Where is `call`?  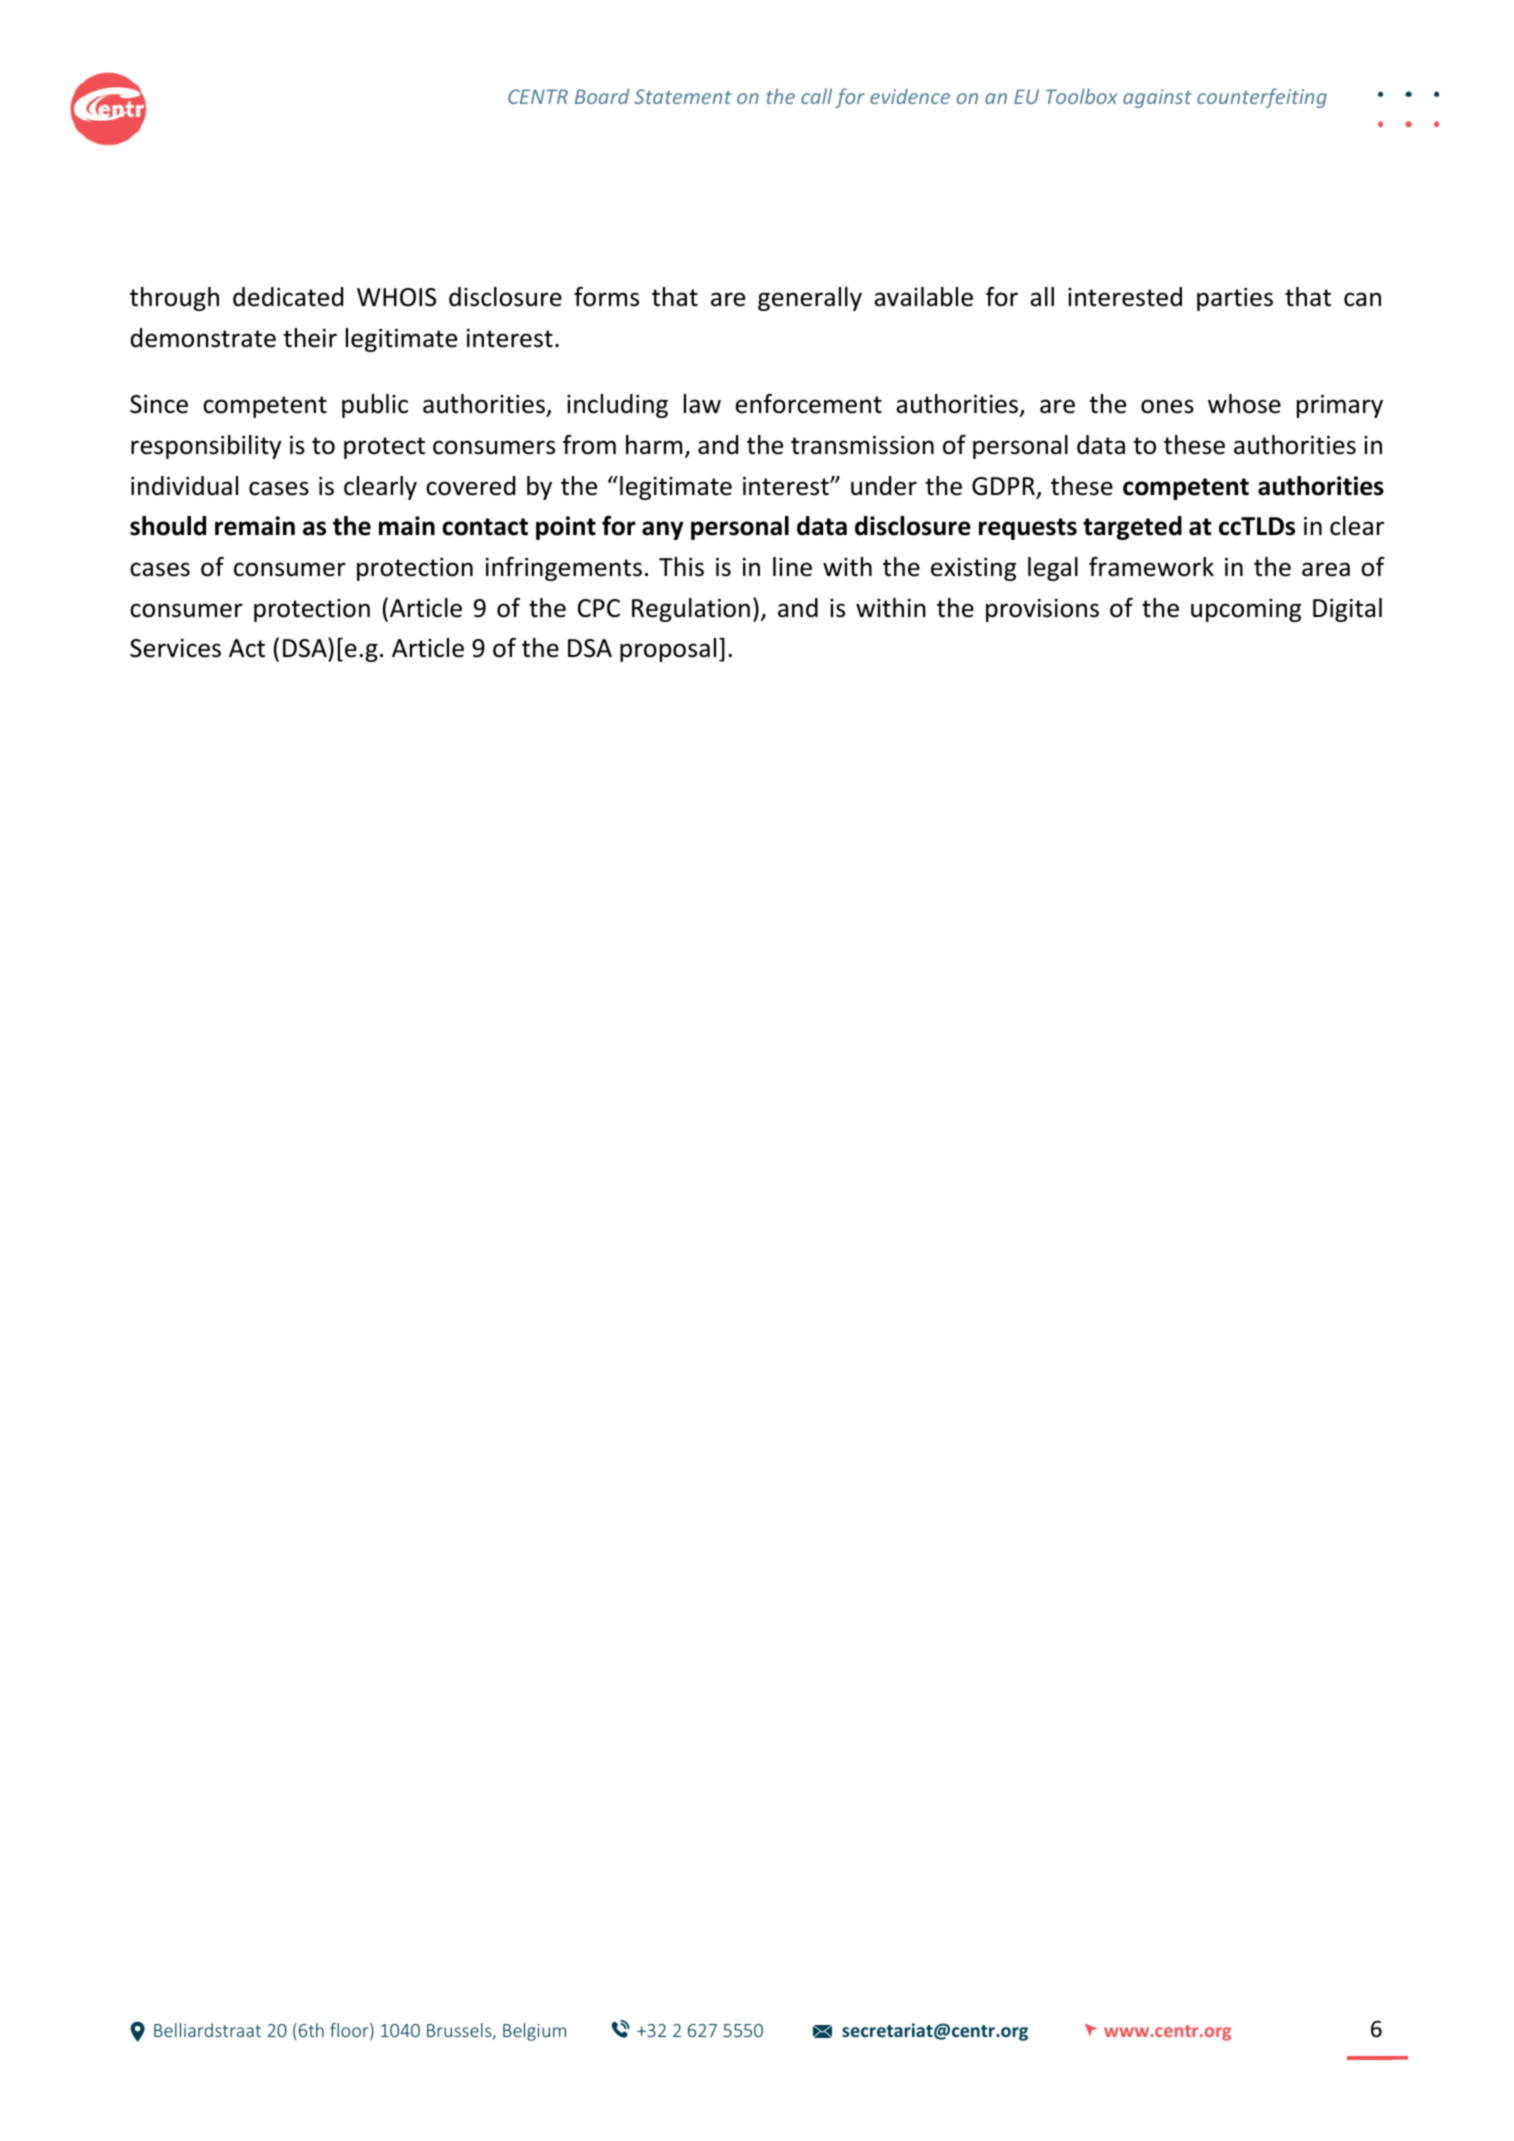 call is located at coordinates (816, 96).
